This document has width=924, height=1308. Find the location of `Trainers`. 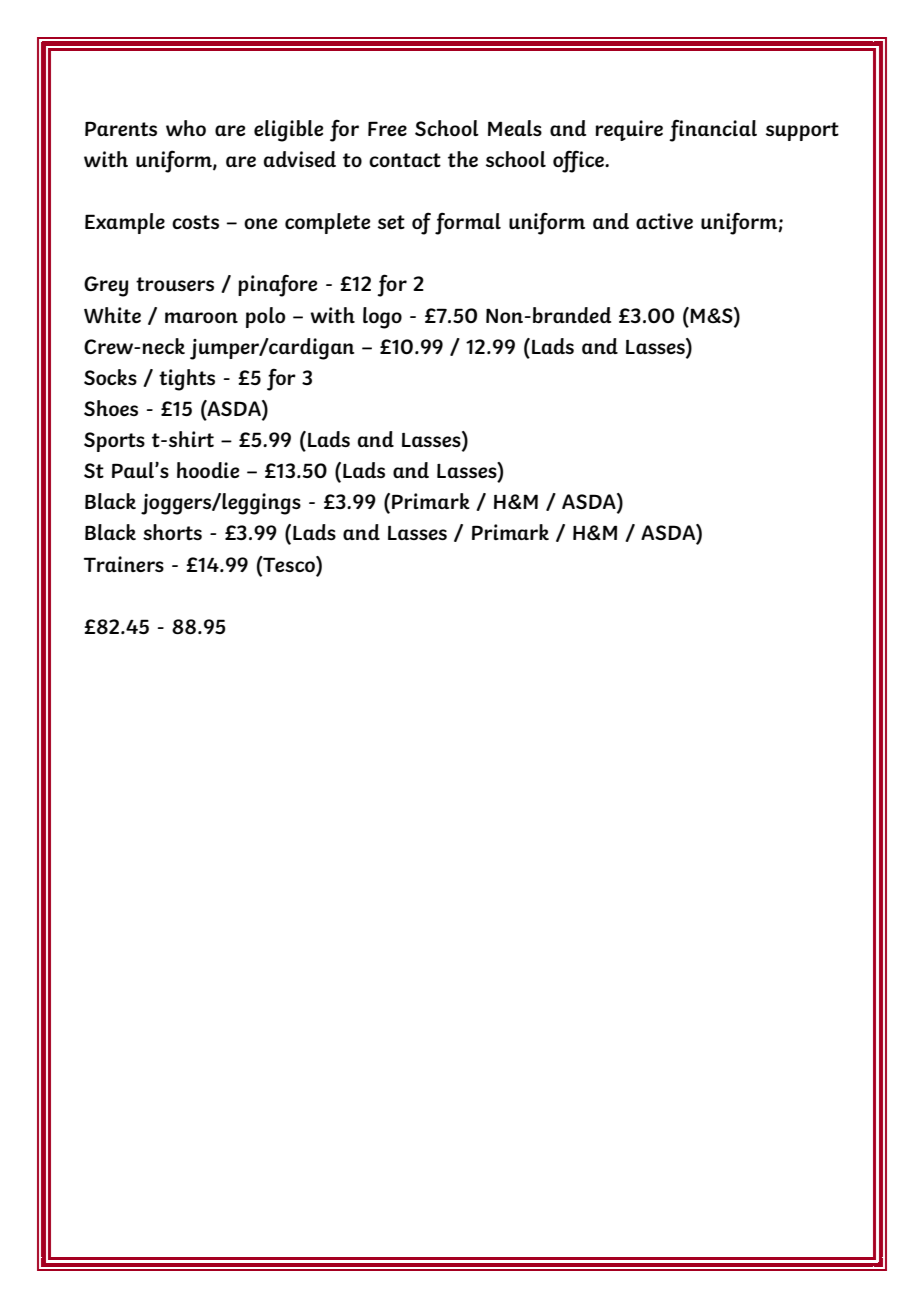

Trainers is located at coordinates (124, 564).
